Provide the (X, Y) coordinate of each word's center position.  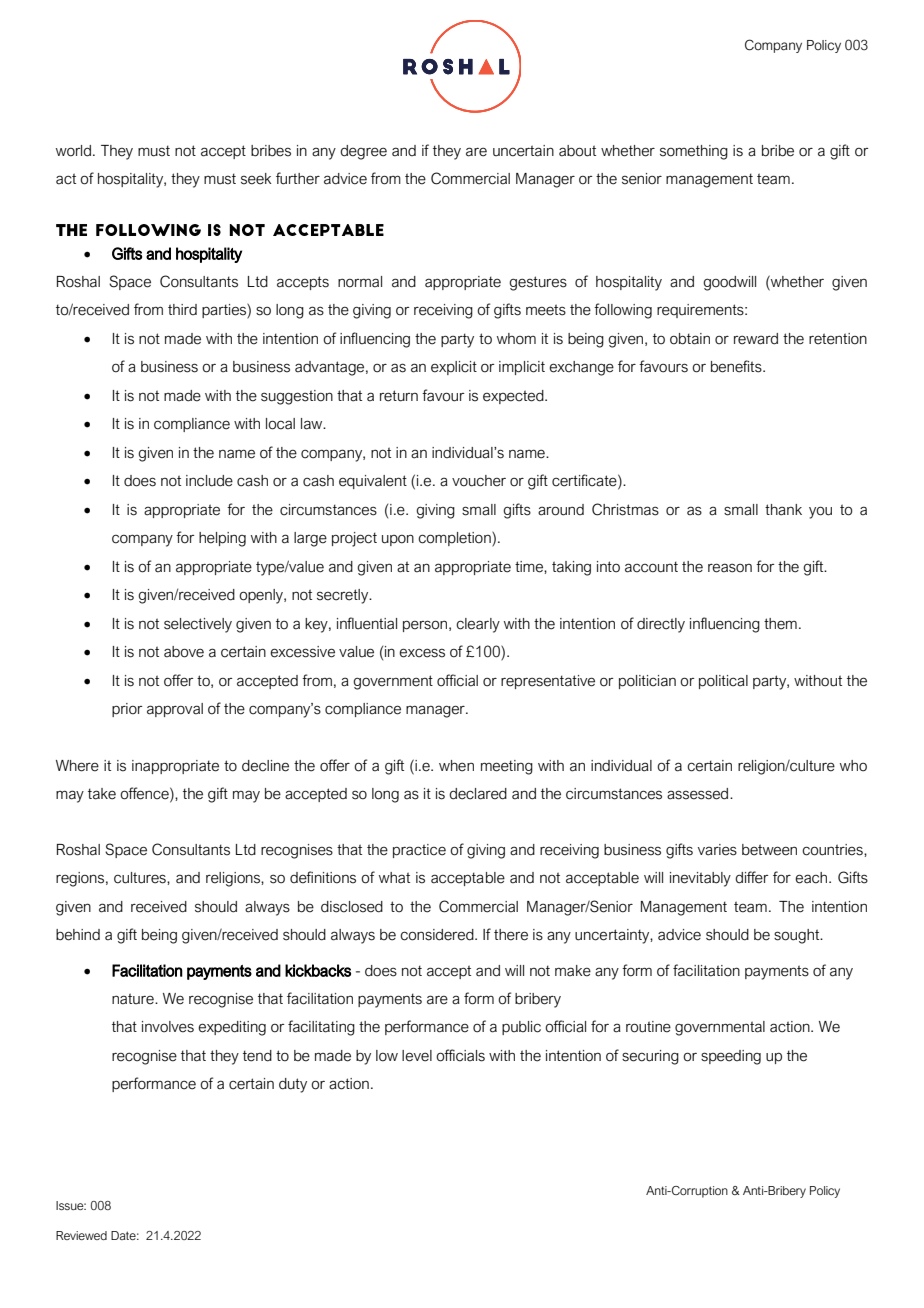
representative (548, 682)
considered (438, 935)
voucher (479, 481)
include (209, 481)
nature (134, 999)
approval (175, 710)
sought (798, 936)
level (417, 1056)
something (694, 152)
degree (363, 152)
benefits (737, 366)
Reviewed (81, 1235)
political (723, 682)
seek (256, 179)
